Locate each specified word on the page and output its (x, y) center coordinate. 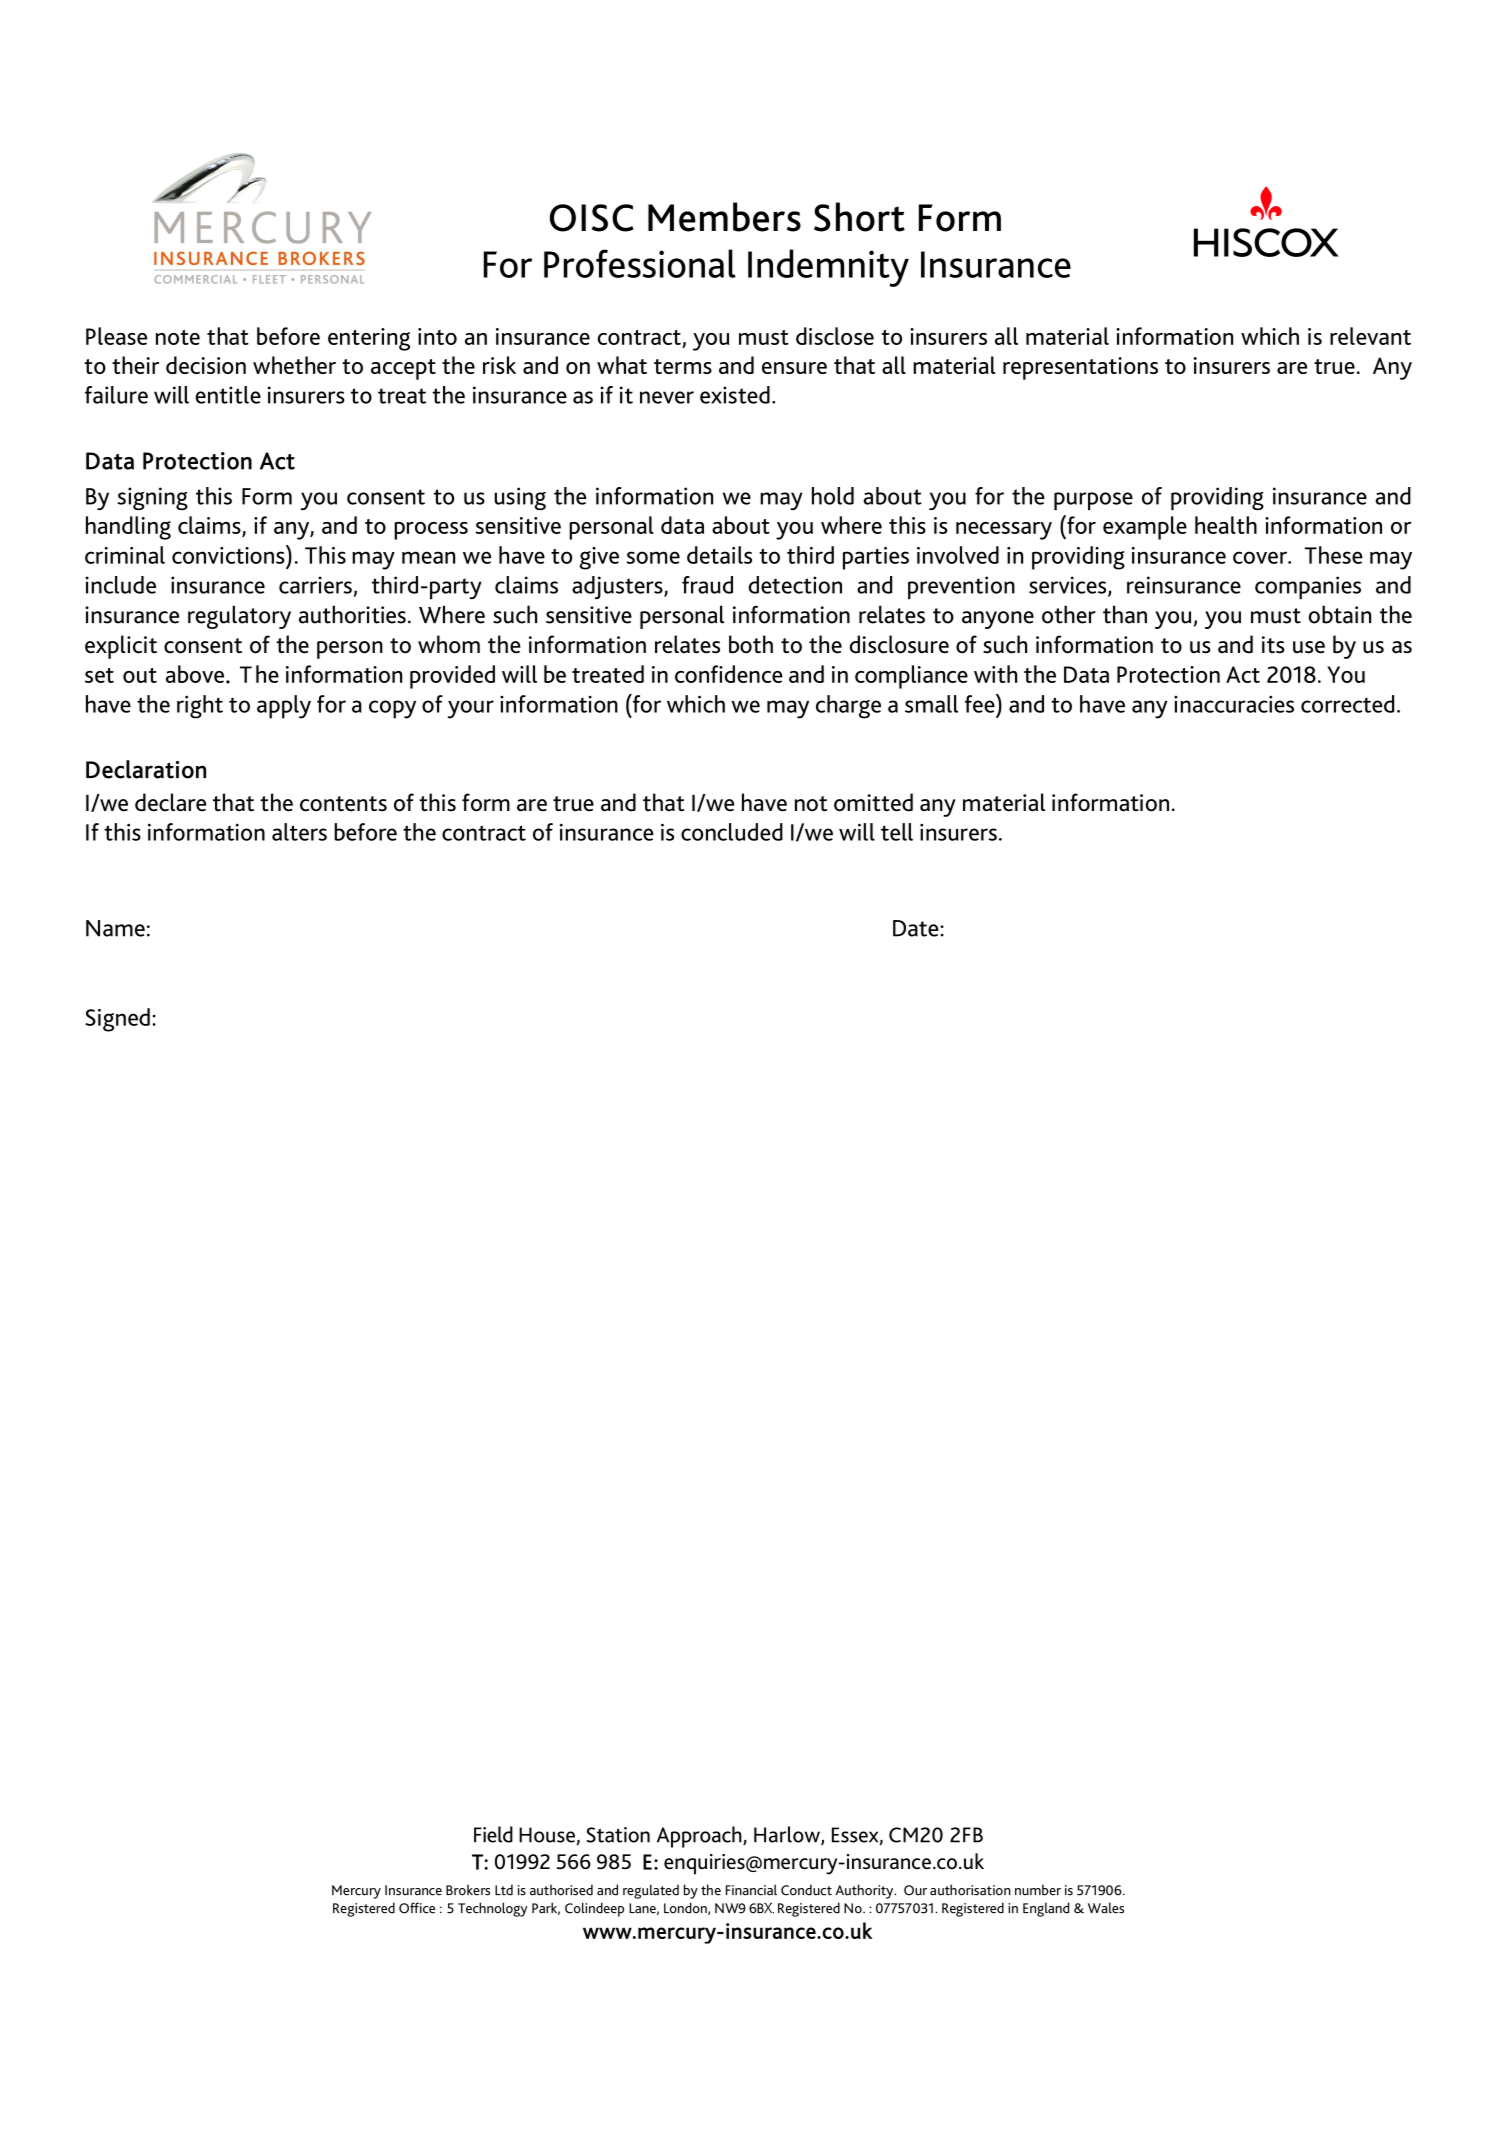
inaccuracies (1234, 704)
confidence (729, 674)
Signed (117, 1020)
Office (417, 1908)
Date (916, 928)
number (1038, 1890)
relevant (1370, 336)
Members (724, 217)
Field (493, 1834)
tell (897, 832)
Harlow (788, 1835)
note (178, 337)
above (195, 674)
